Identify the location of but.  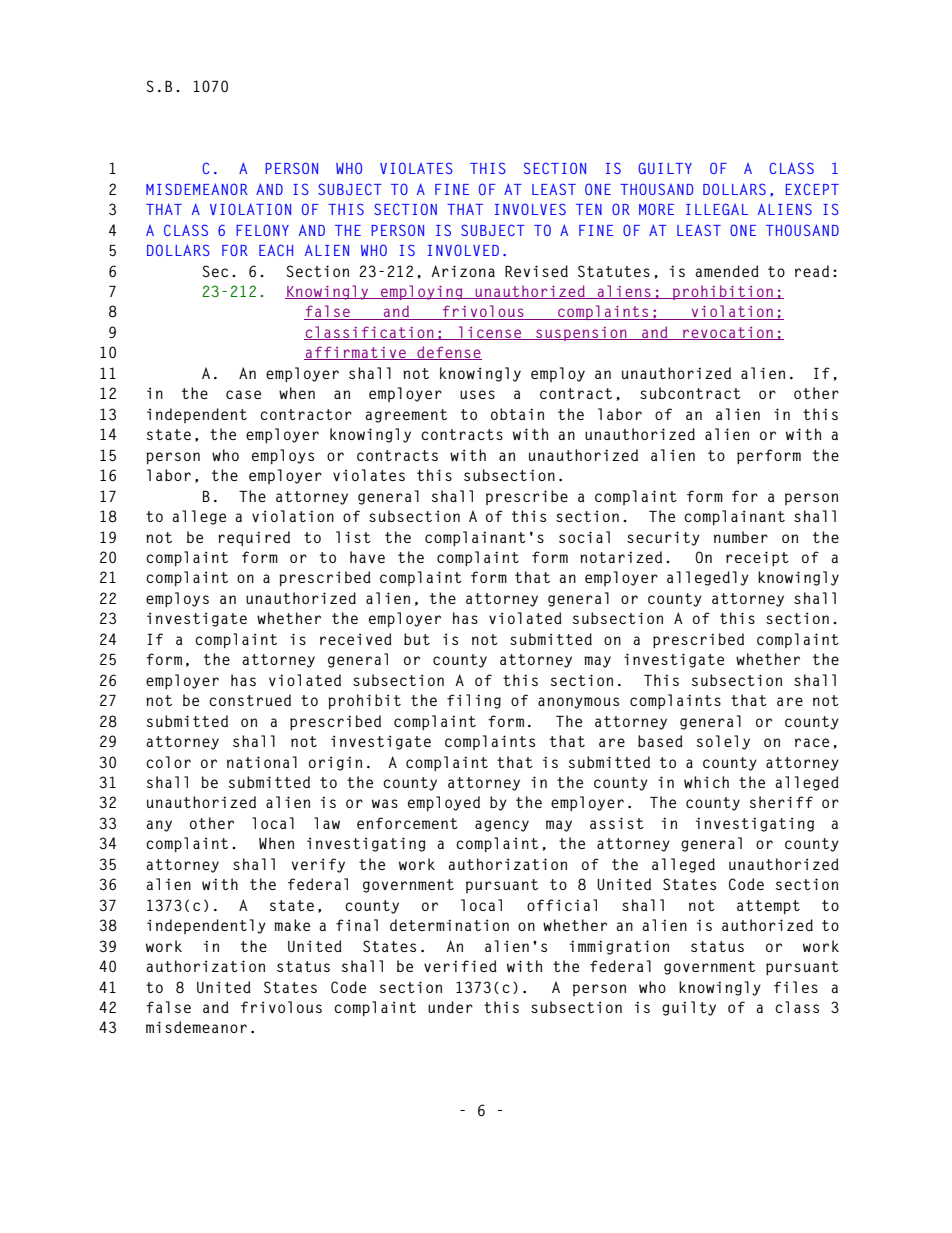
(417, 639).
